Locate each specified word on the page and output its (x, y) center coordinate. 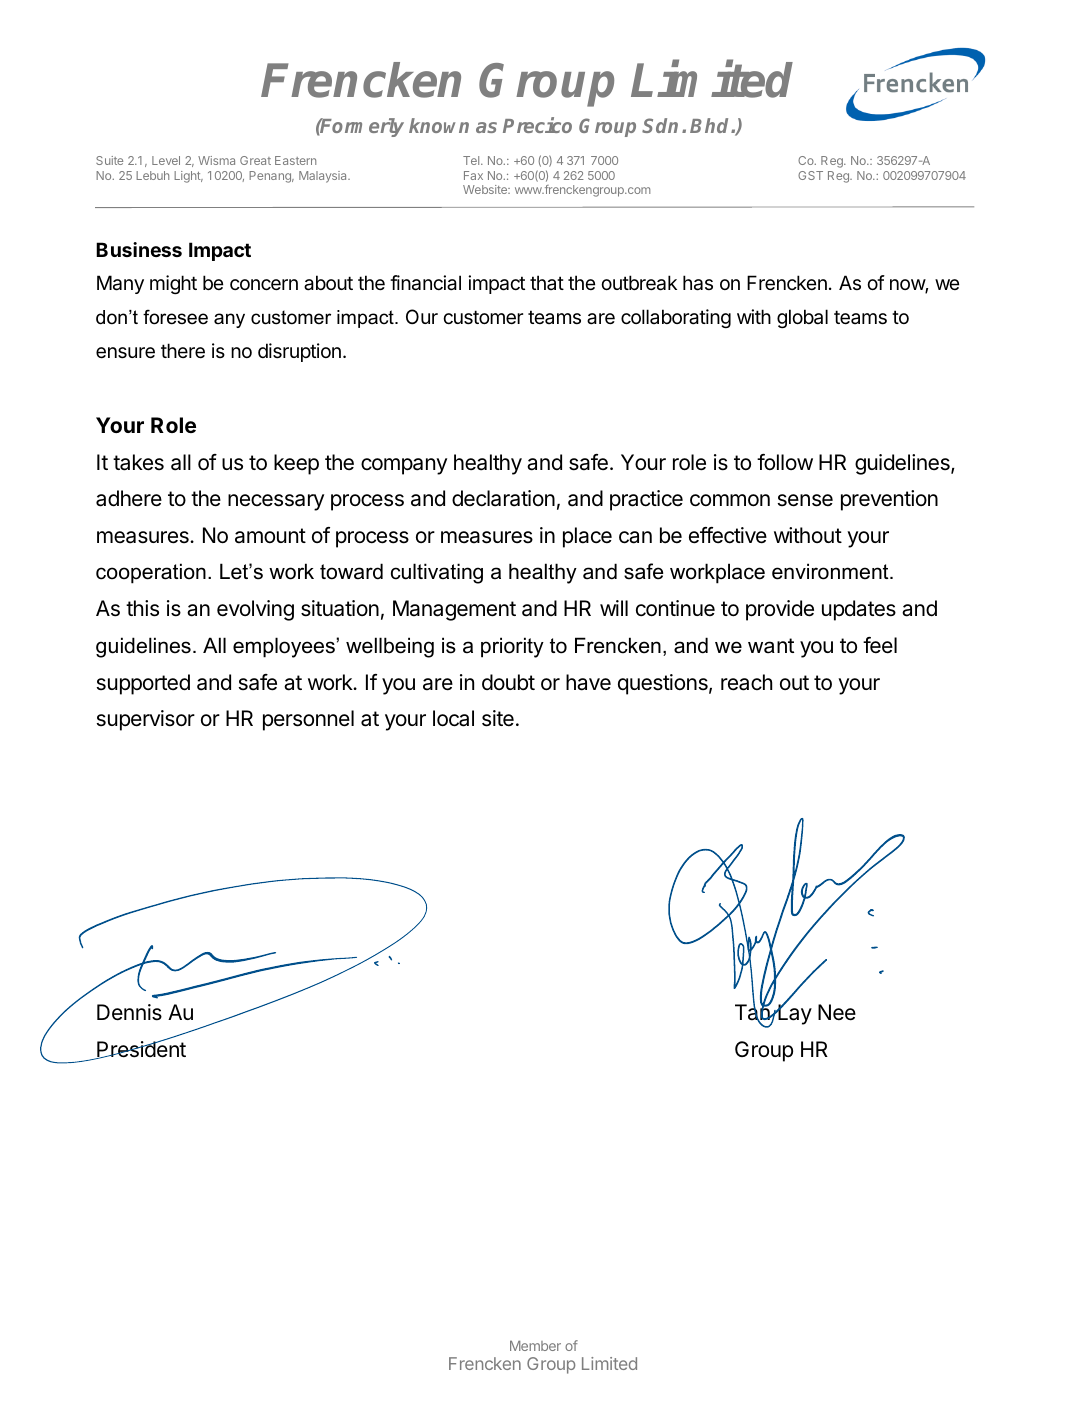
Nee (837, 1012)
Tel (472, 160)
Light (188, 177)
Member (535, 1346)
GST (810, 175)
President (140, 1049)
